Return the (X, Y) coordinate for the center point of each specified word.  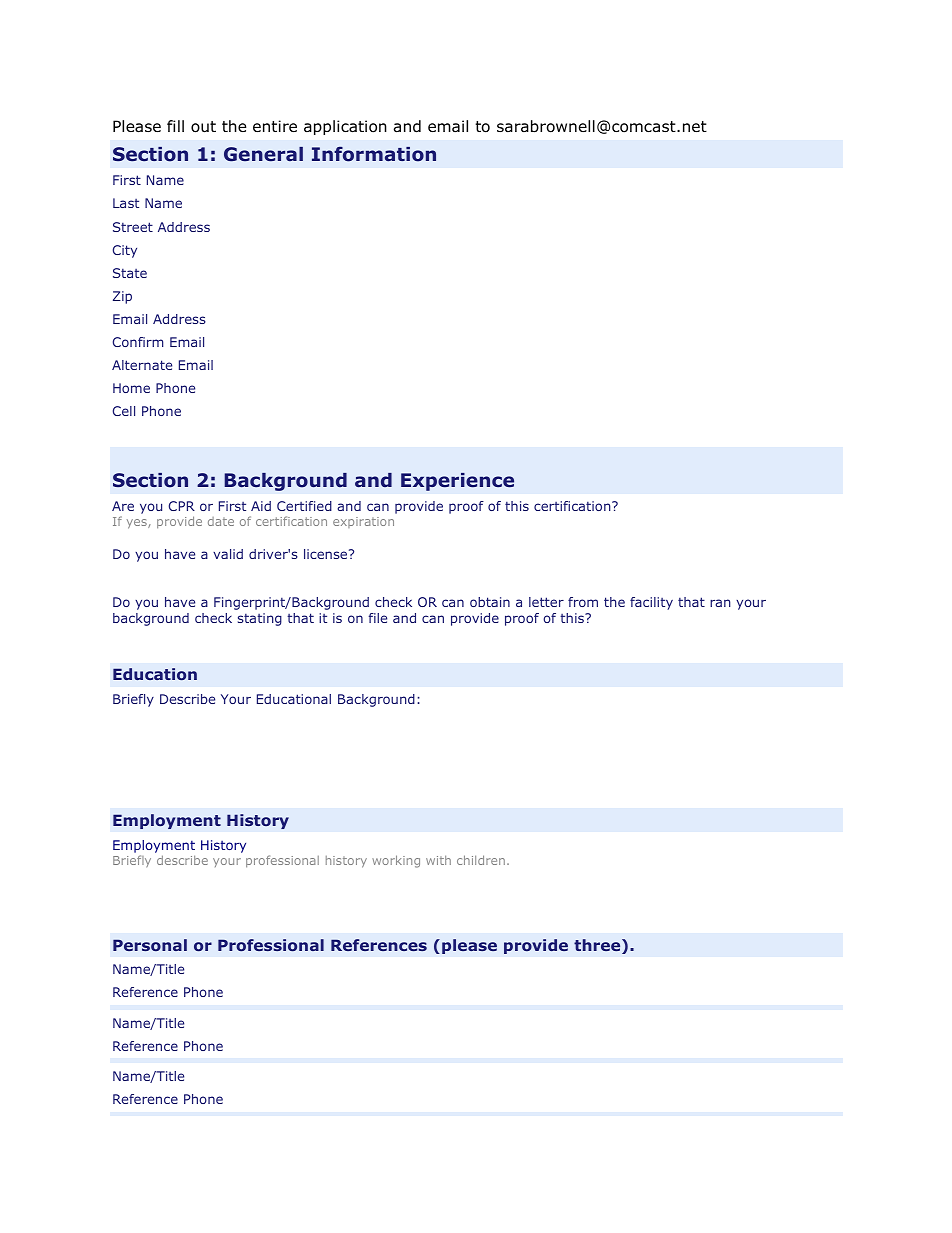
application (345, 127)
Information (374, 154)
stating (260, 619)
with (438, 860)
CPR (182, 506)
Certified (304, 506)
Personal (150, 945)
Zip (122, 297)
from (583, 602)
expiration (363, 522)
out (203, 127)
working (396, 861)
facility (651, 603)
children (481, 860)
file (378, 618)
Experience (457, 482)
